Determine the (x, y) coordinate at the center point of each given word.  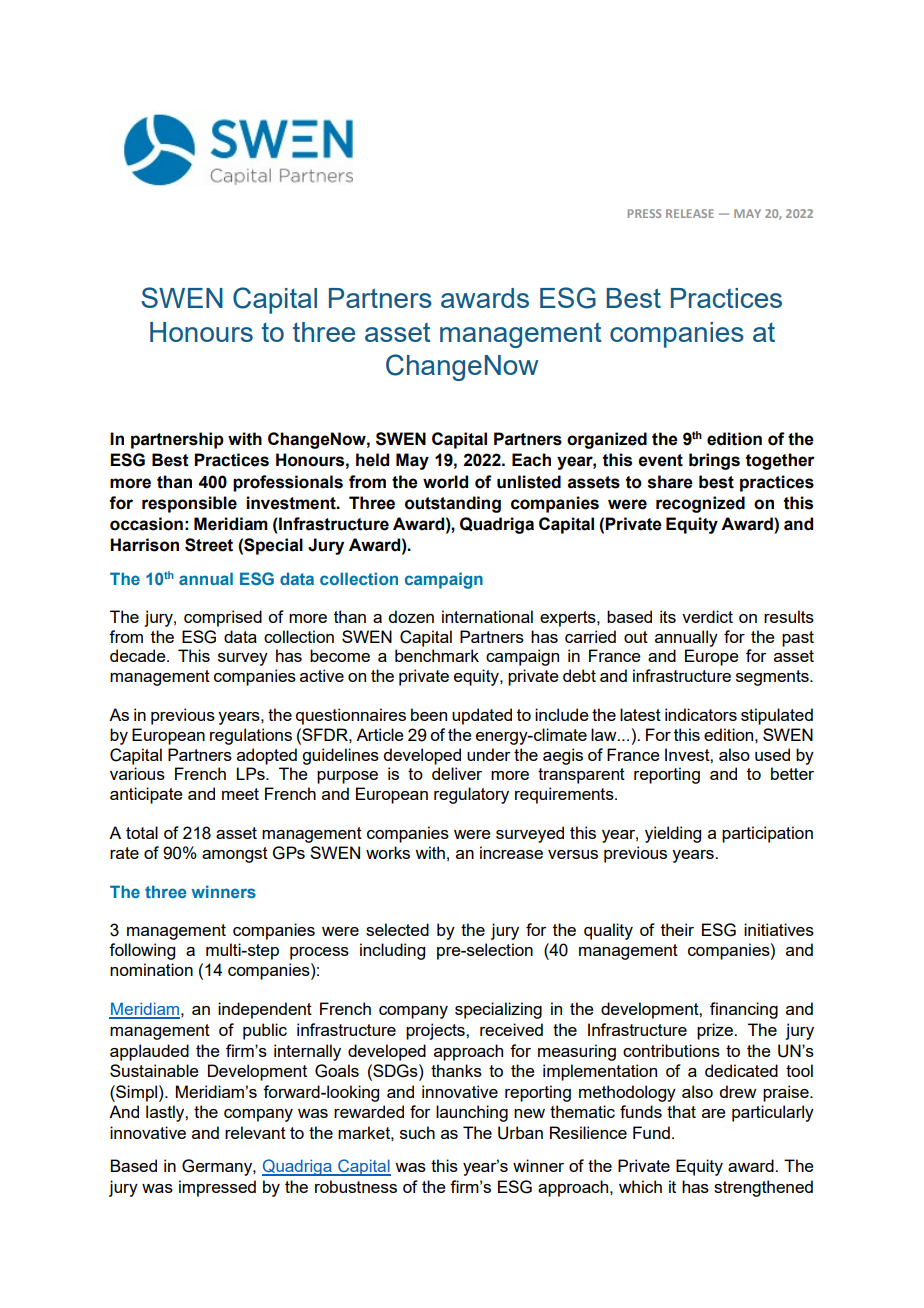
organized (607, 440)
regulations (251, 736)
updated (482, 716)
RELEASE (690, 213)
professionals (288, 483)
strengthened (763, 1188)
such (417, 1132)
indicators (701, 714)
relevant (255, 1132)
